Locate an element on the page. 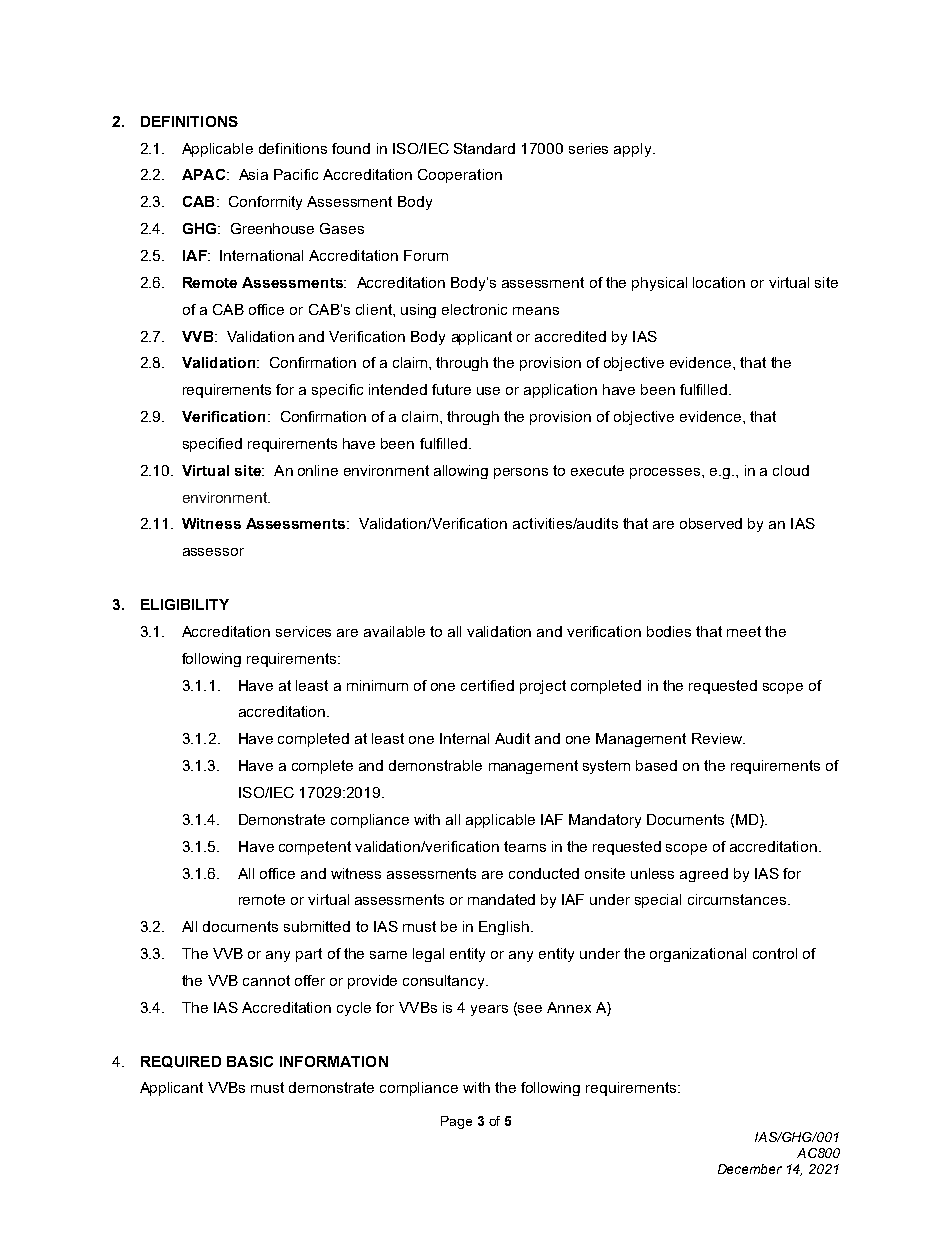 The height and width of the image is (1233, 952). apply is located at coordinates (634, 150).
